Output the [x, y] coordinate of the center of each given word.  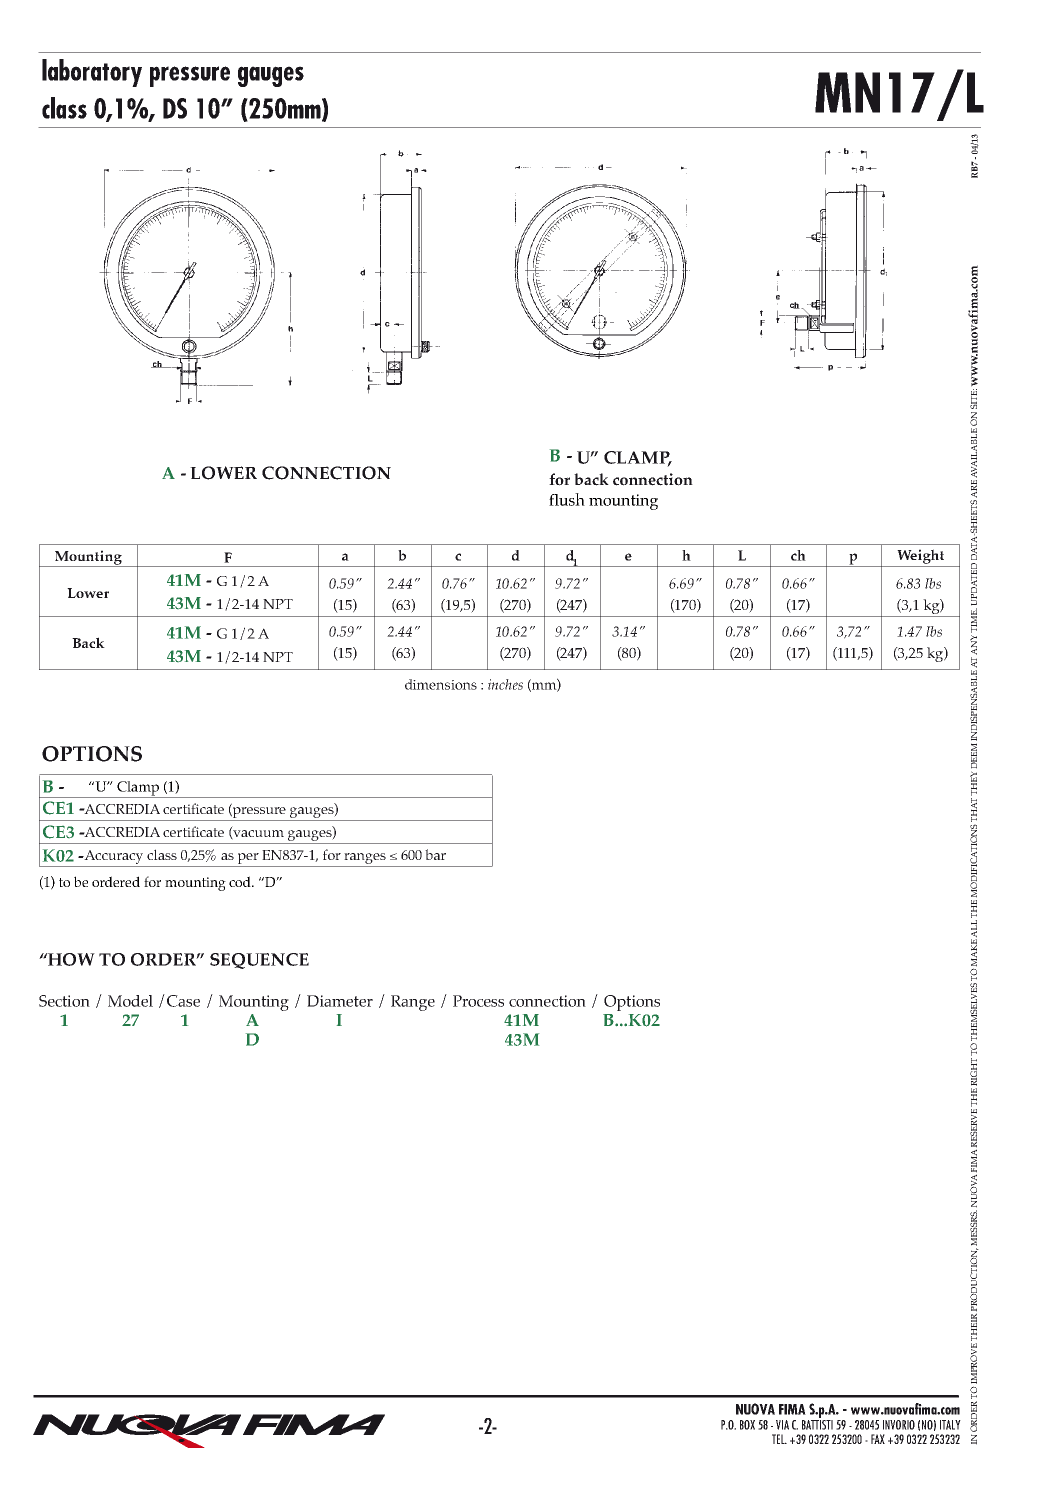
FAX [878, 1439]
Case [183, 1001]
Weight [920, 556]
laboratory [92, 73]
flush [567, 499]
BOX [747, 1425]
